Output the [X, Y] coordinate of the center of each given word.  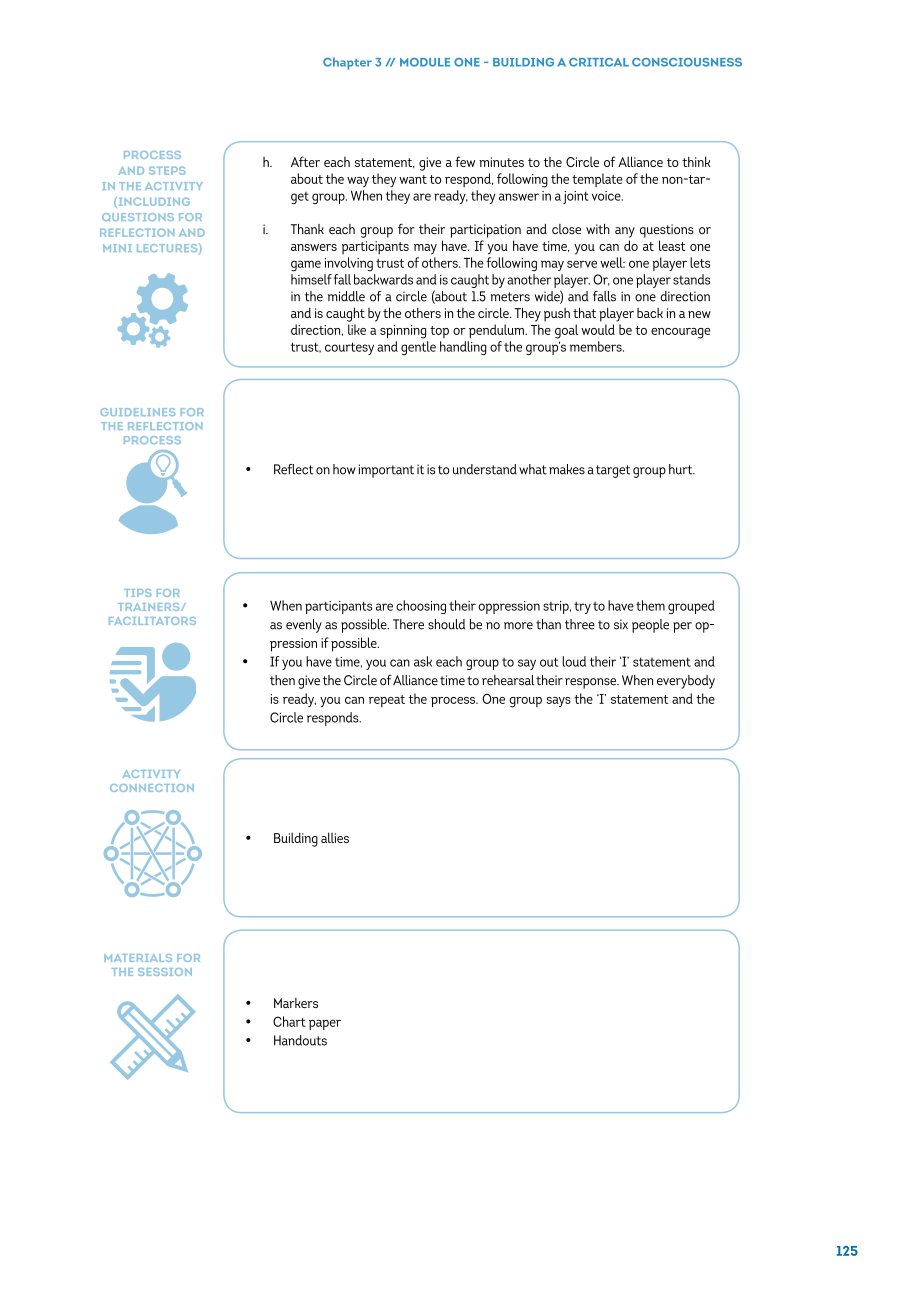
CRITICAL [599, 62]
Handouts [300, 1040]
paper [325, 1024]
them [650, 605]
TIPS [137, 593]
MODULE [425, 62]
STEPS [167, 170]
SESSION [165, 972]
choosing [421, 607]
